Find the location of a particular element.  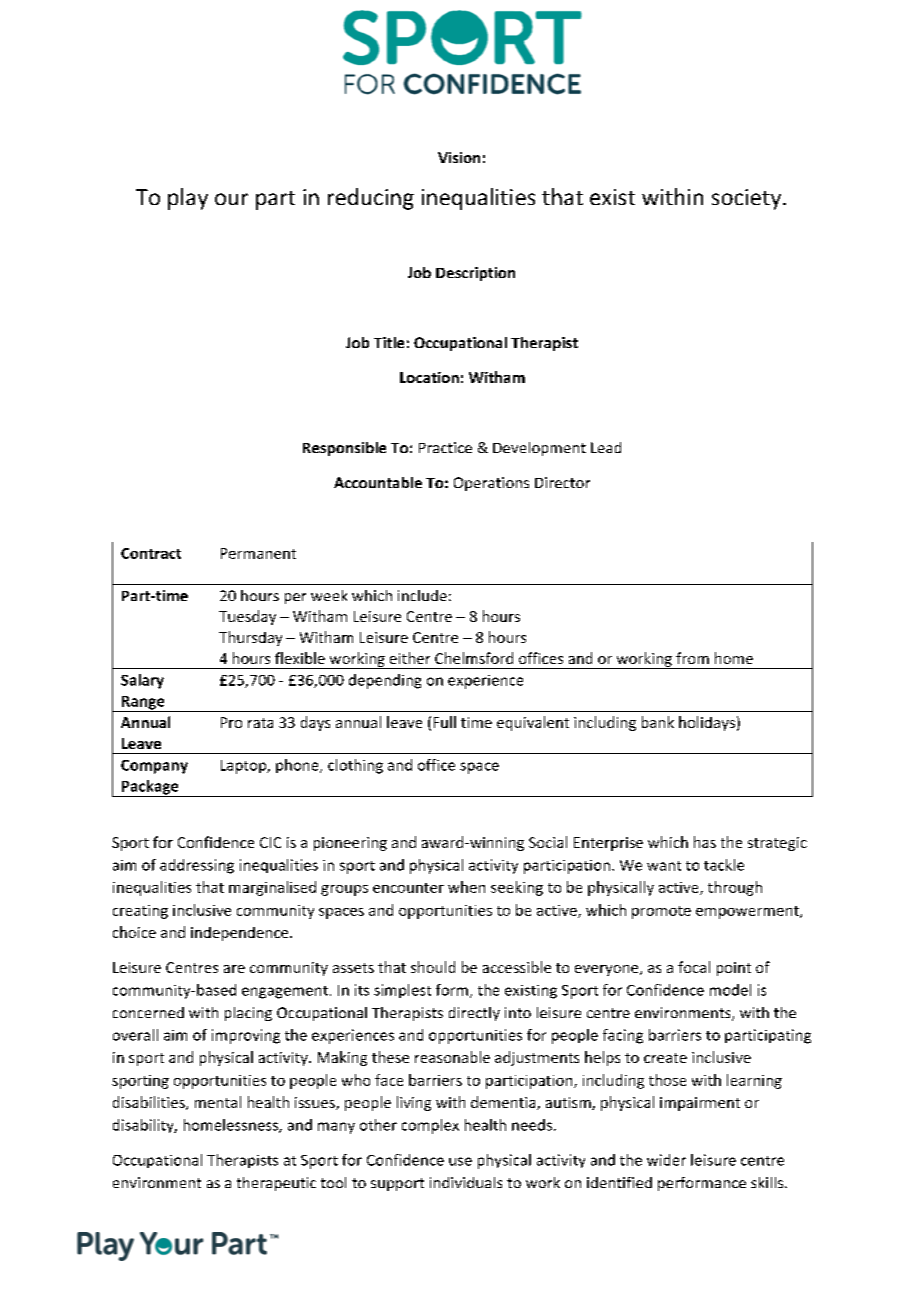

society is located at coordinates (748, 199).
